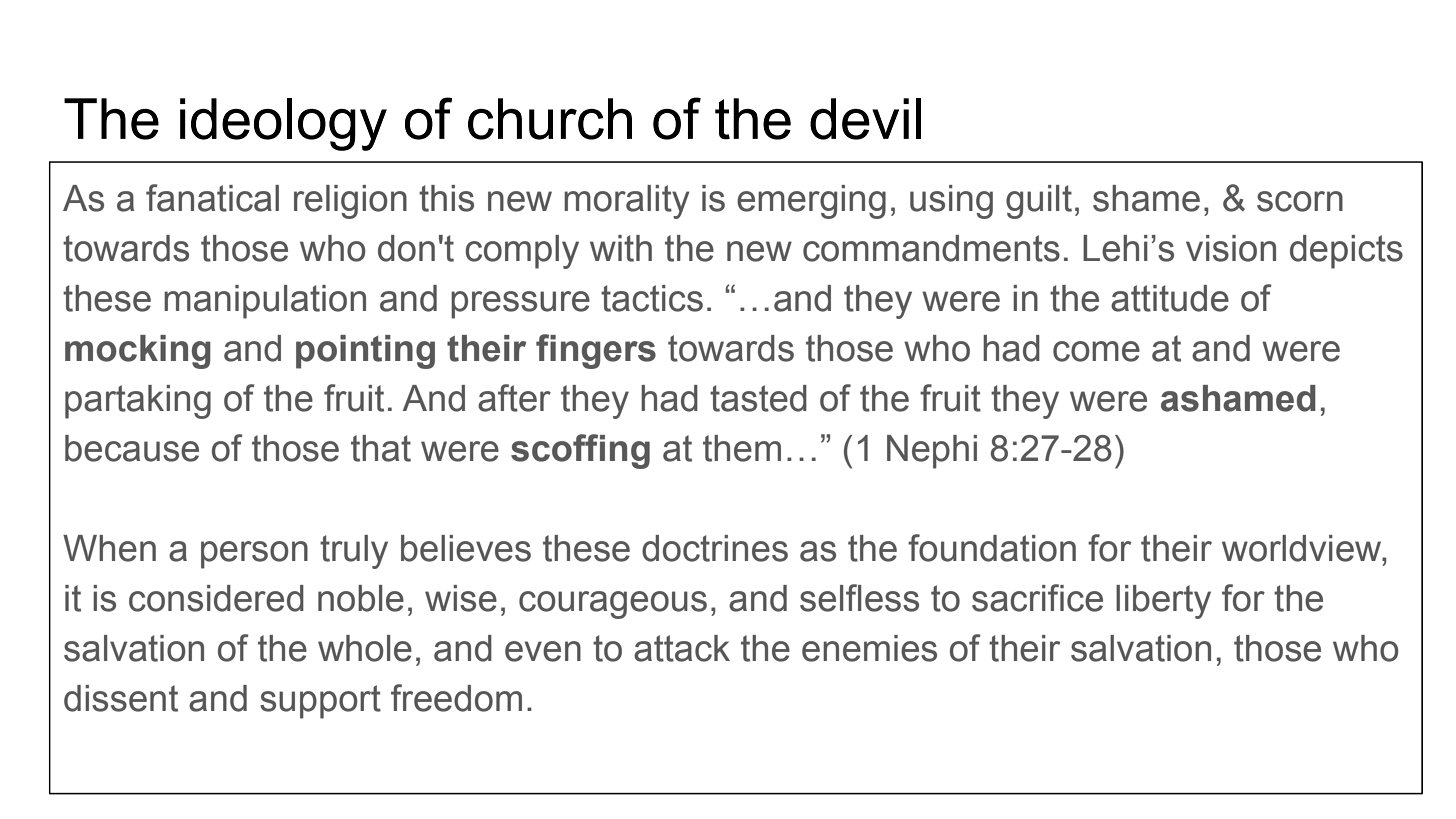 The width and height of the page is (1456, 819). What do you see at coordinates (320, 702) in the page?
I see `support` at bounding box center [320, 702].
